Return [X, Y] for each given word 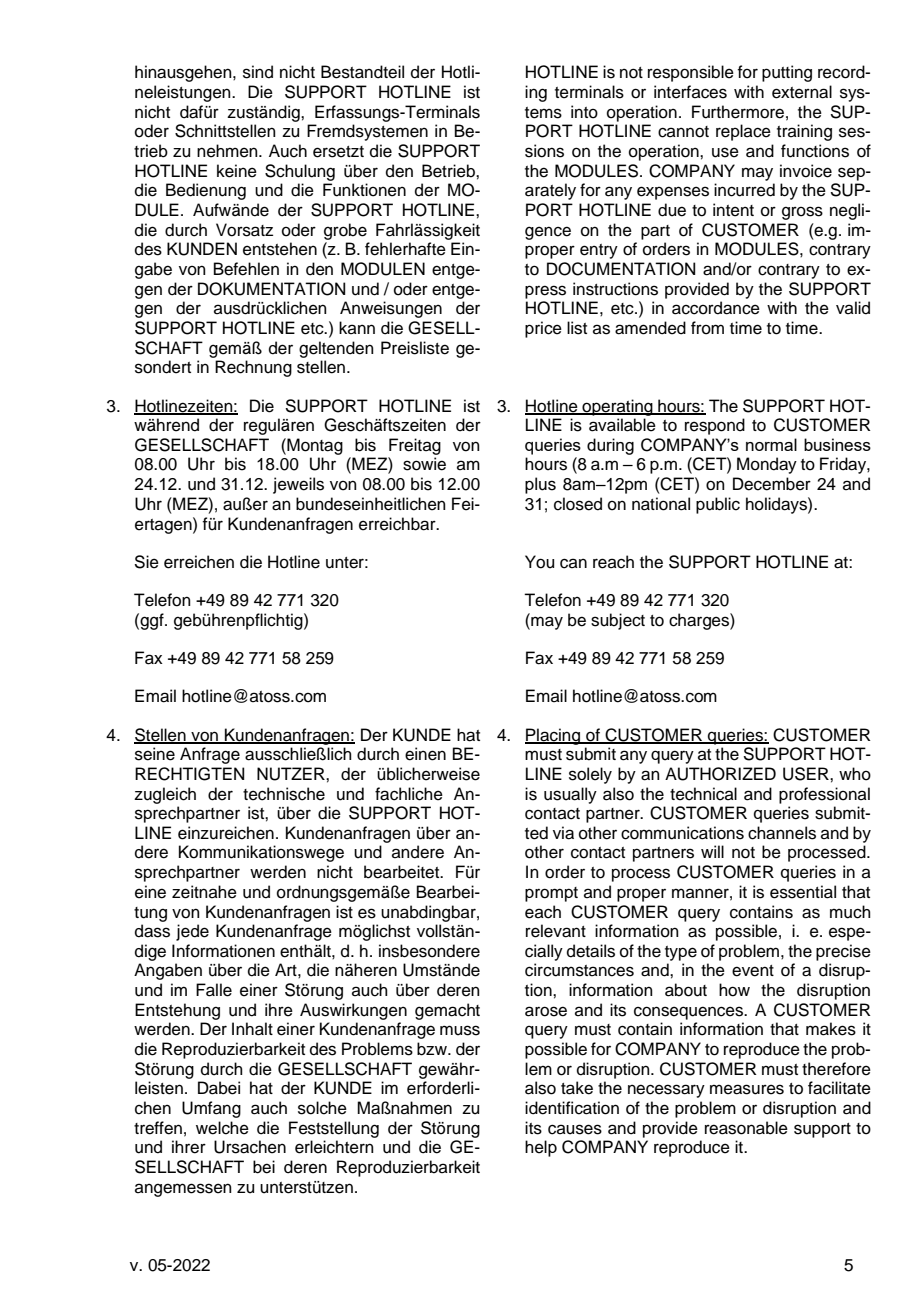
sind [258, 72]
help [541, 1148]
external [802, 92]
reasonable [746, 1128]
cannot [683, 132]
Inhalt [252, 1029]
